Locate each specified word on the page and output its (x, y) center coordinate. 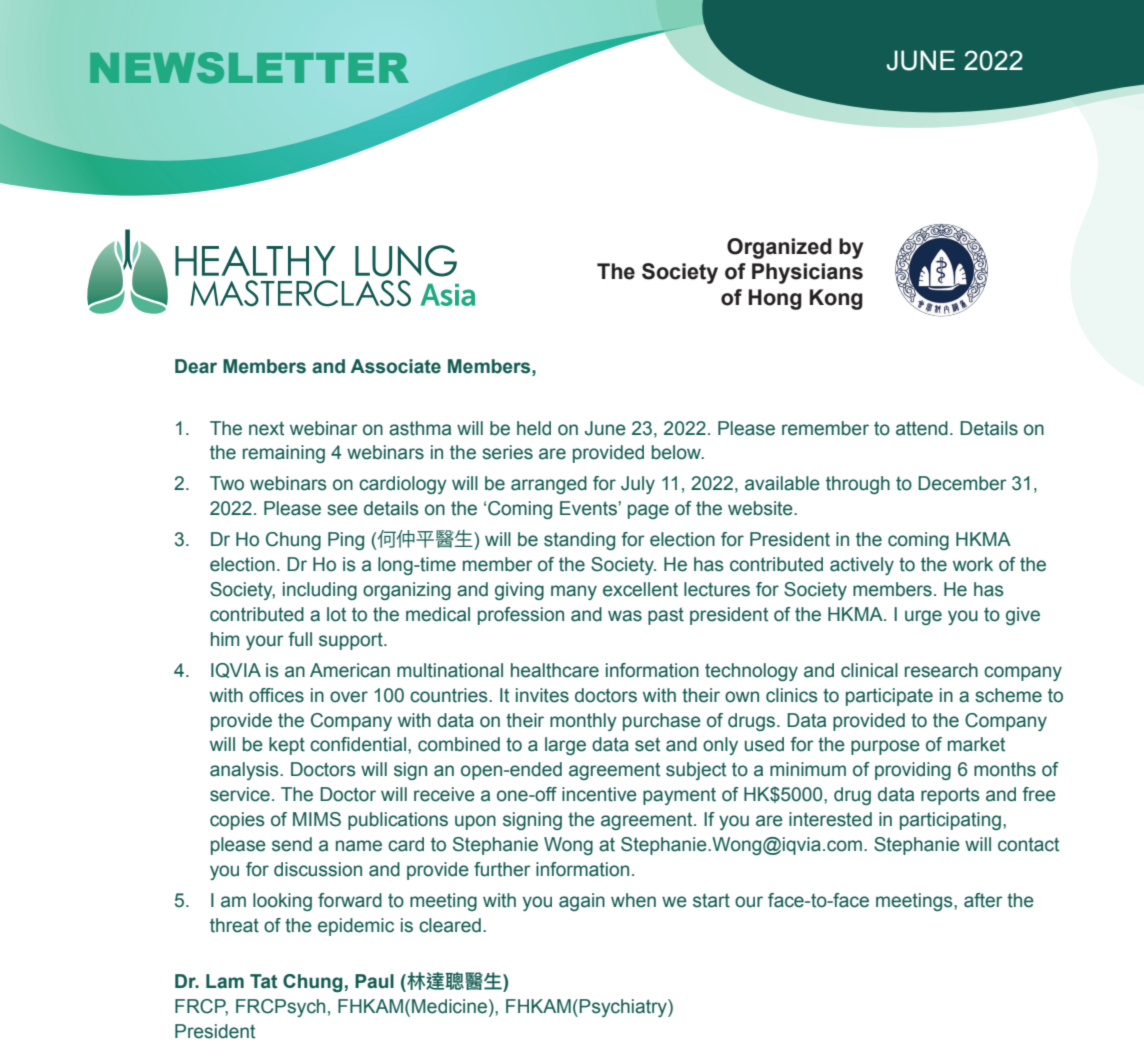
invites (542, 695)
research (941, 670)
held (534, 428)
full (300, 639)
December (962, 483)
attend (922, 428)
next (266, 428)
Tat (263, 981)
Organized (779, 248)
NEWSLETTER (249, 68)
